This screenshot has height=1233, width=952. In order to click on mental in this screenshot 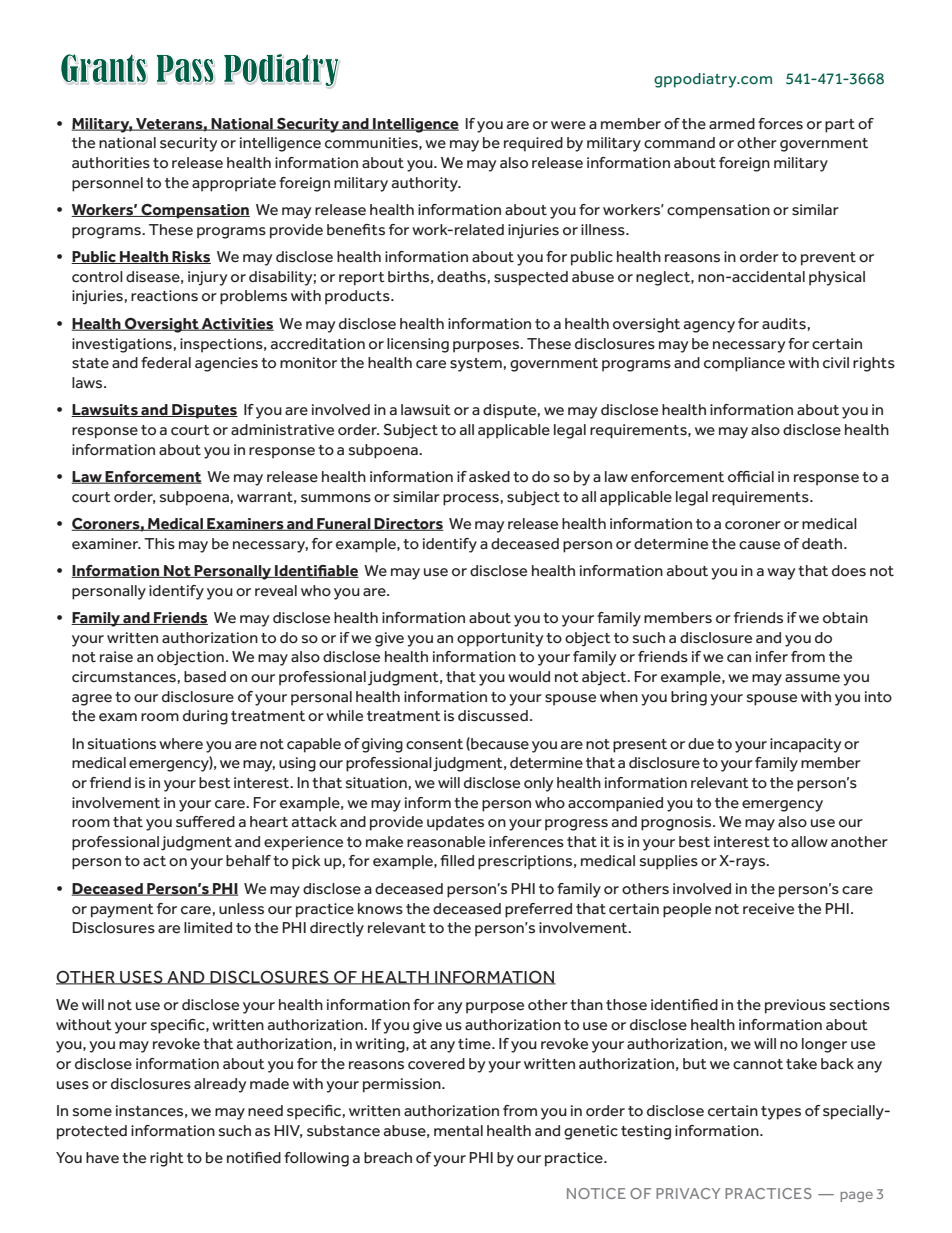, I will do `click(458, 1130)`.
